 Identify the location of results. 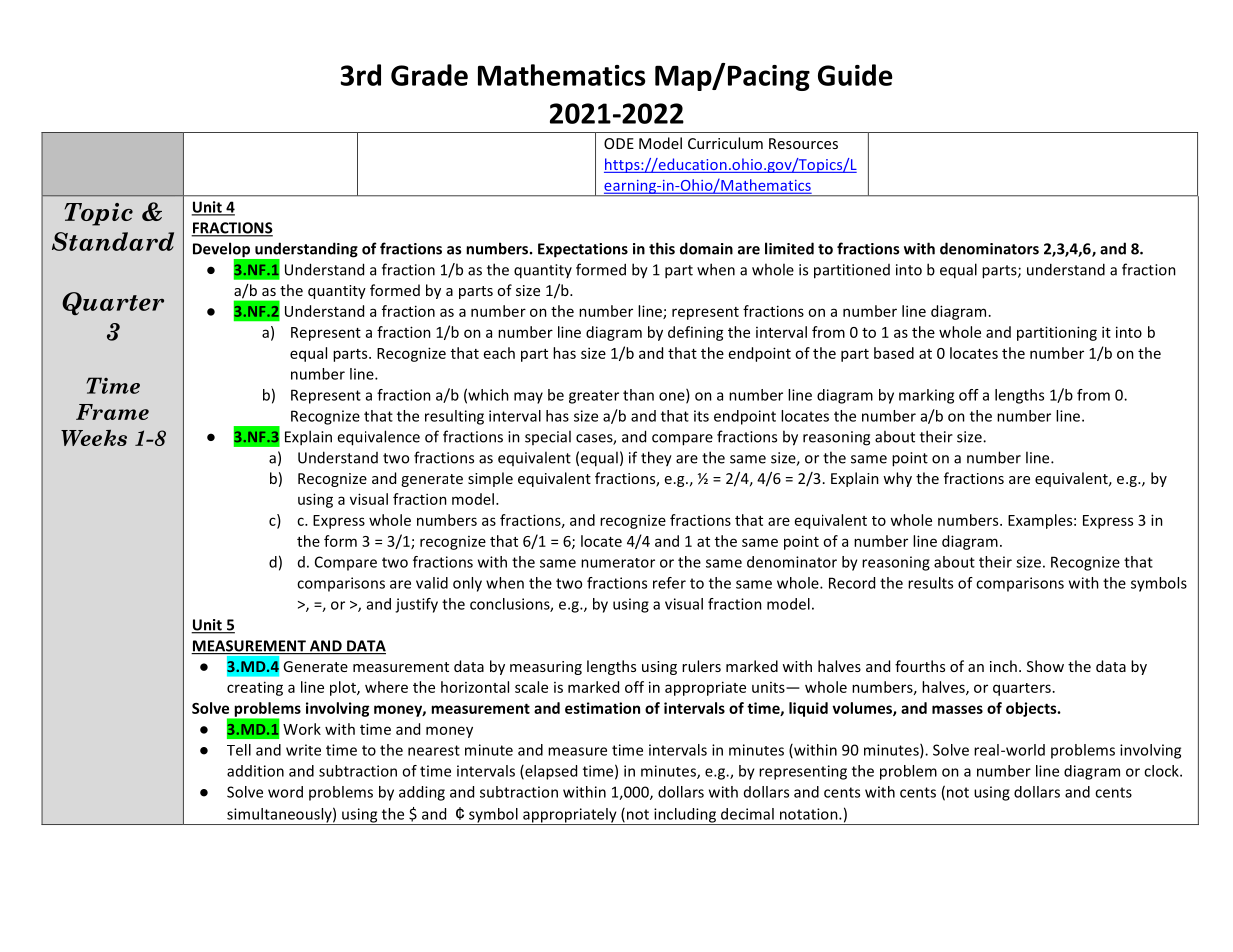
(930, 583).
